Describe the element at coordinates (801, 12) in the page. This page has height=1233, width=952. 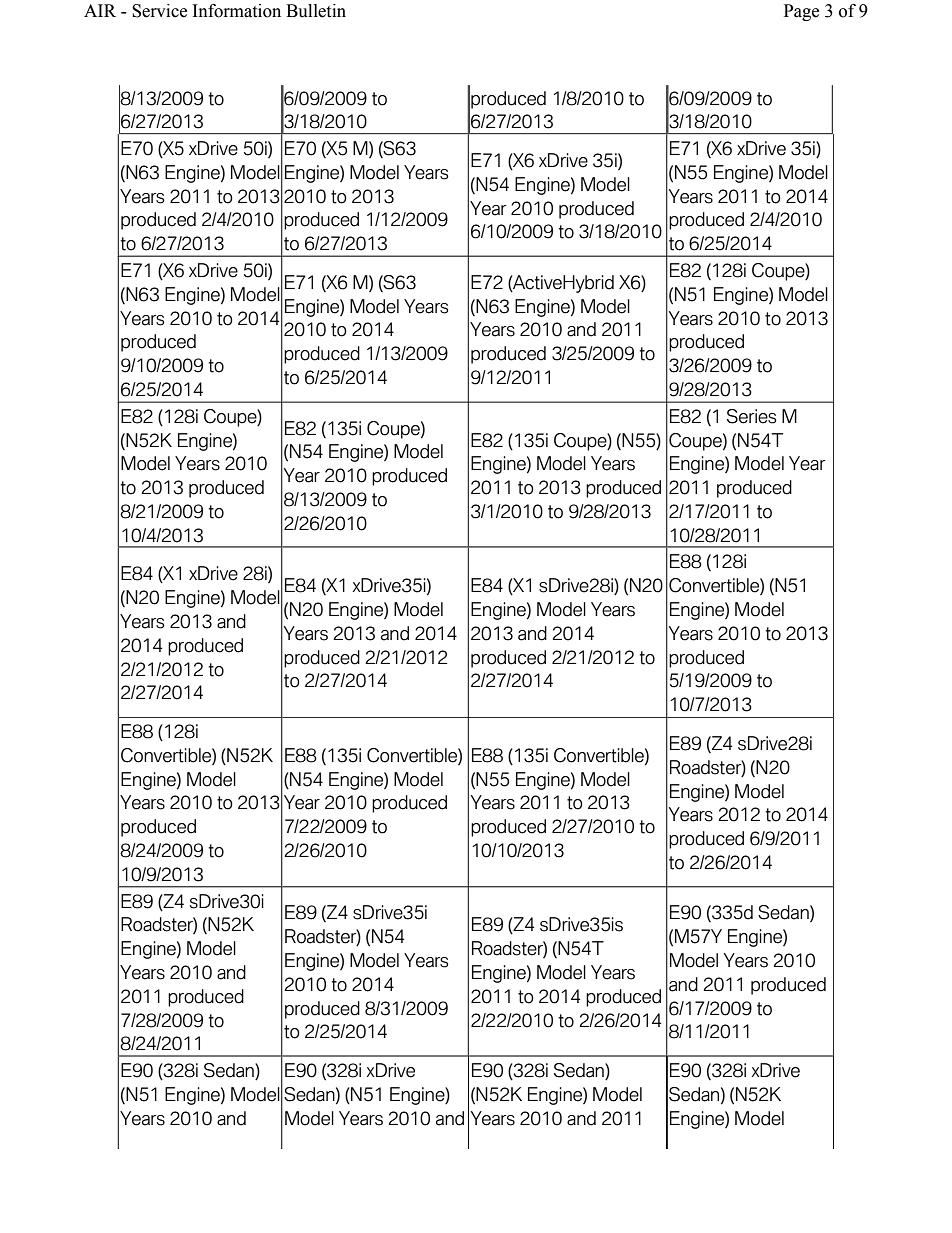
I see `Page` at that location.
